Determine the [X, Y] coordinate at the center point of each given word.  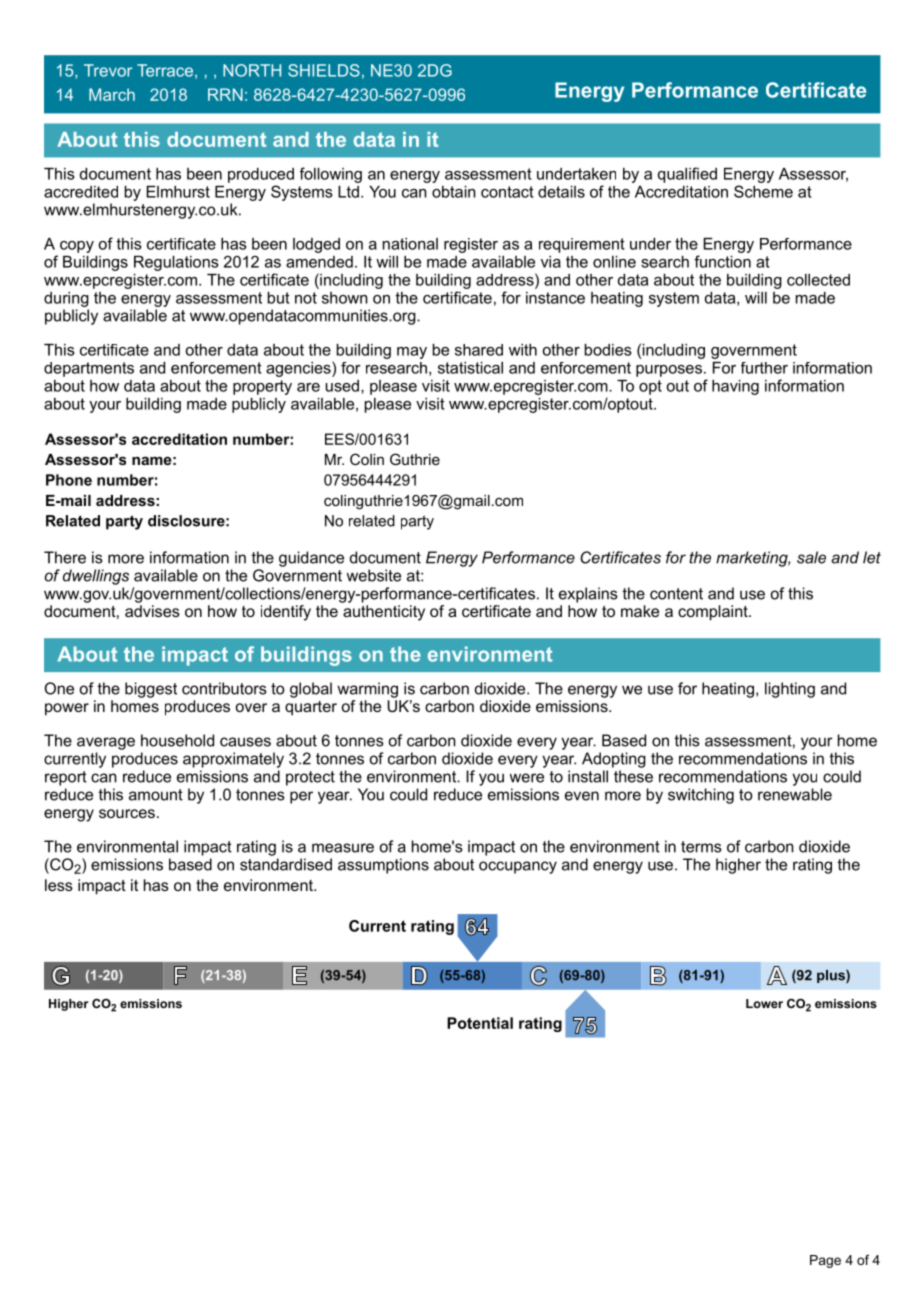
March [112, 94]
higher [738, 866]
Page [825, 1261]
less [59, 885]
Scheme [763, 191]
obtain [454, 192]
